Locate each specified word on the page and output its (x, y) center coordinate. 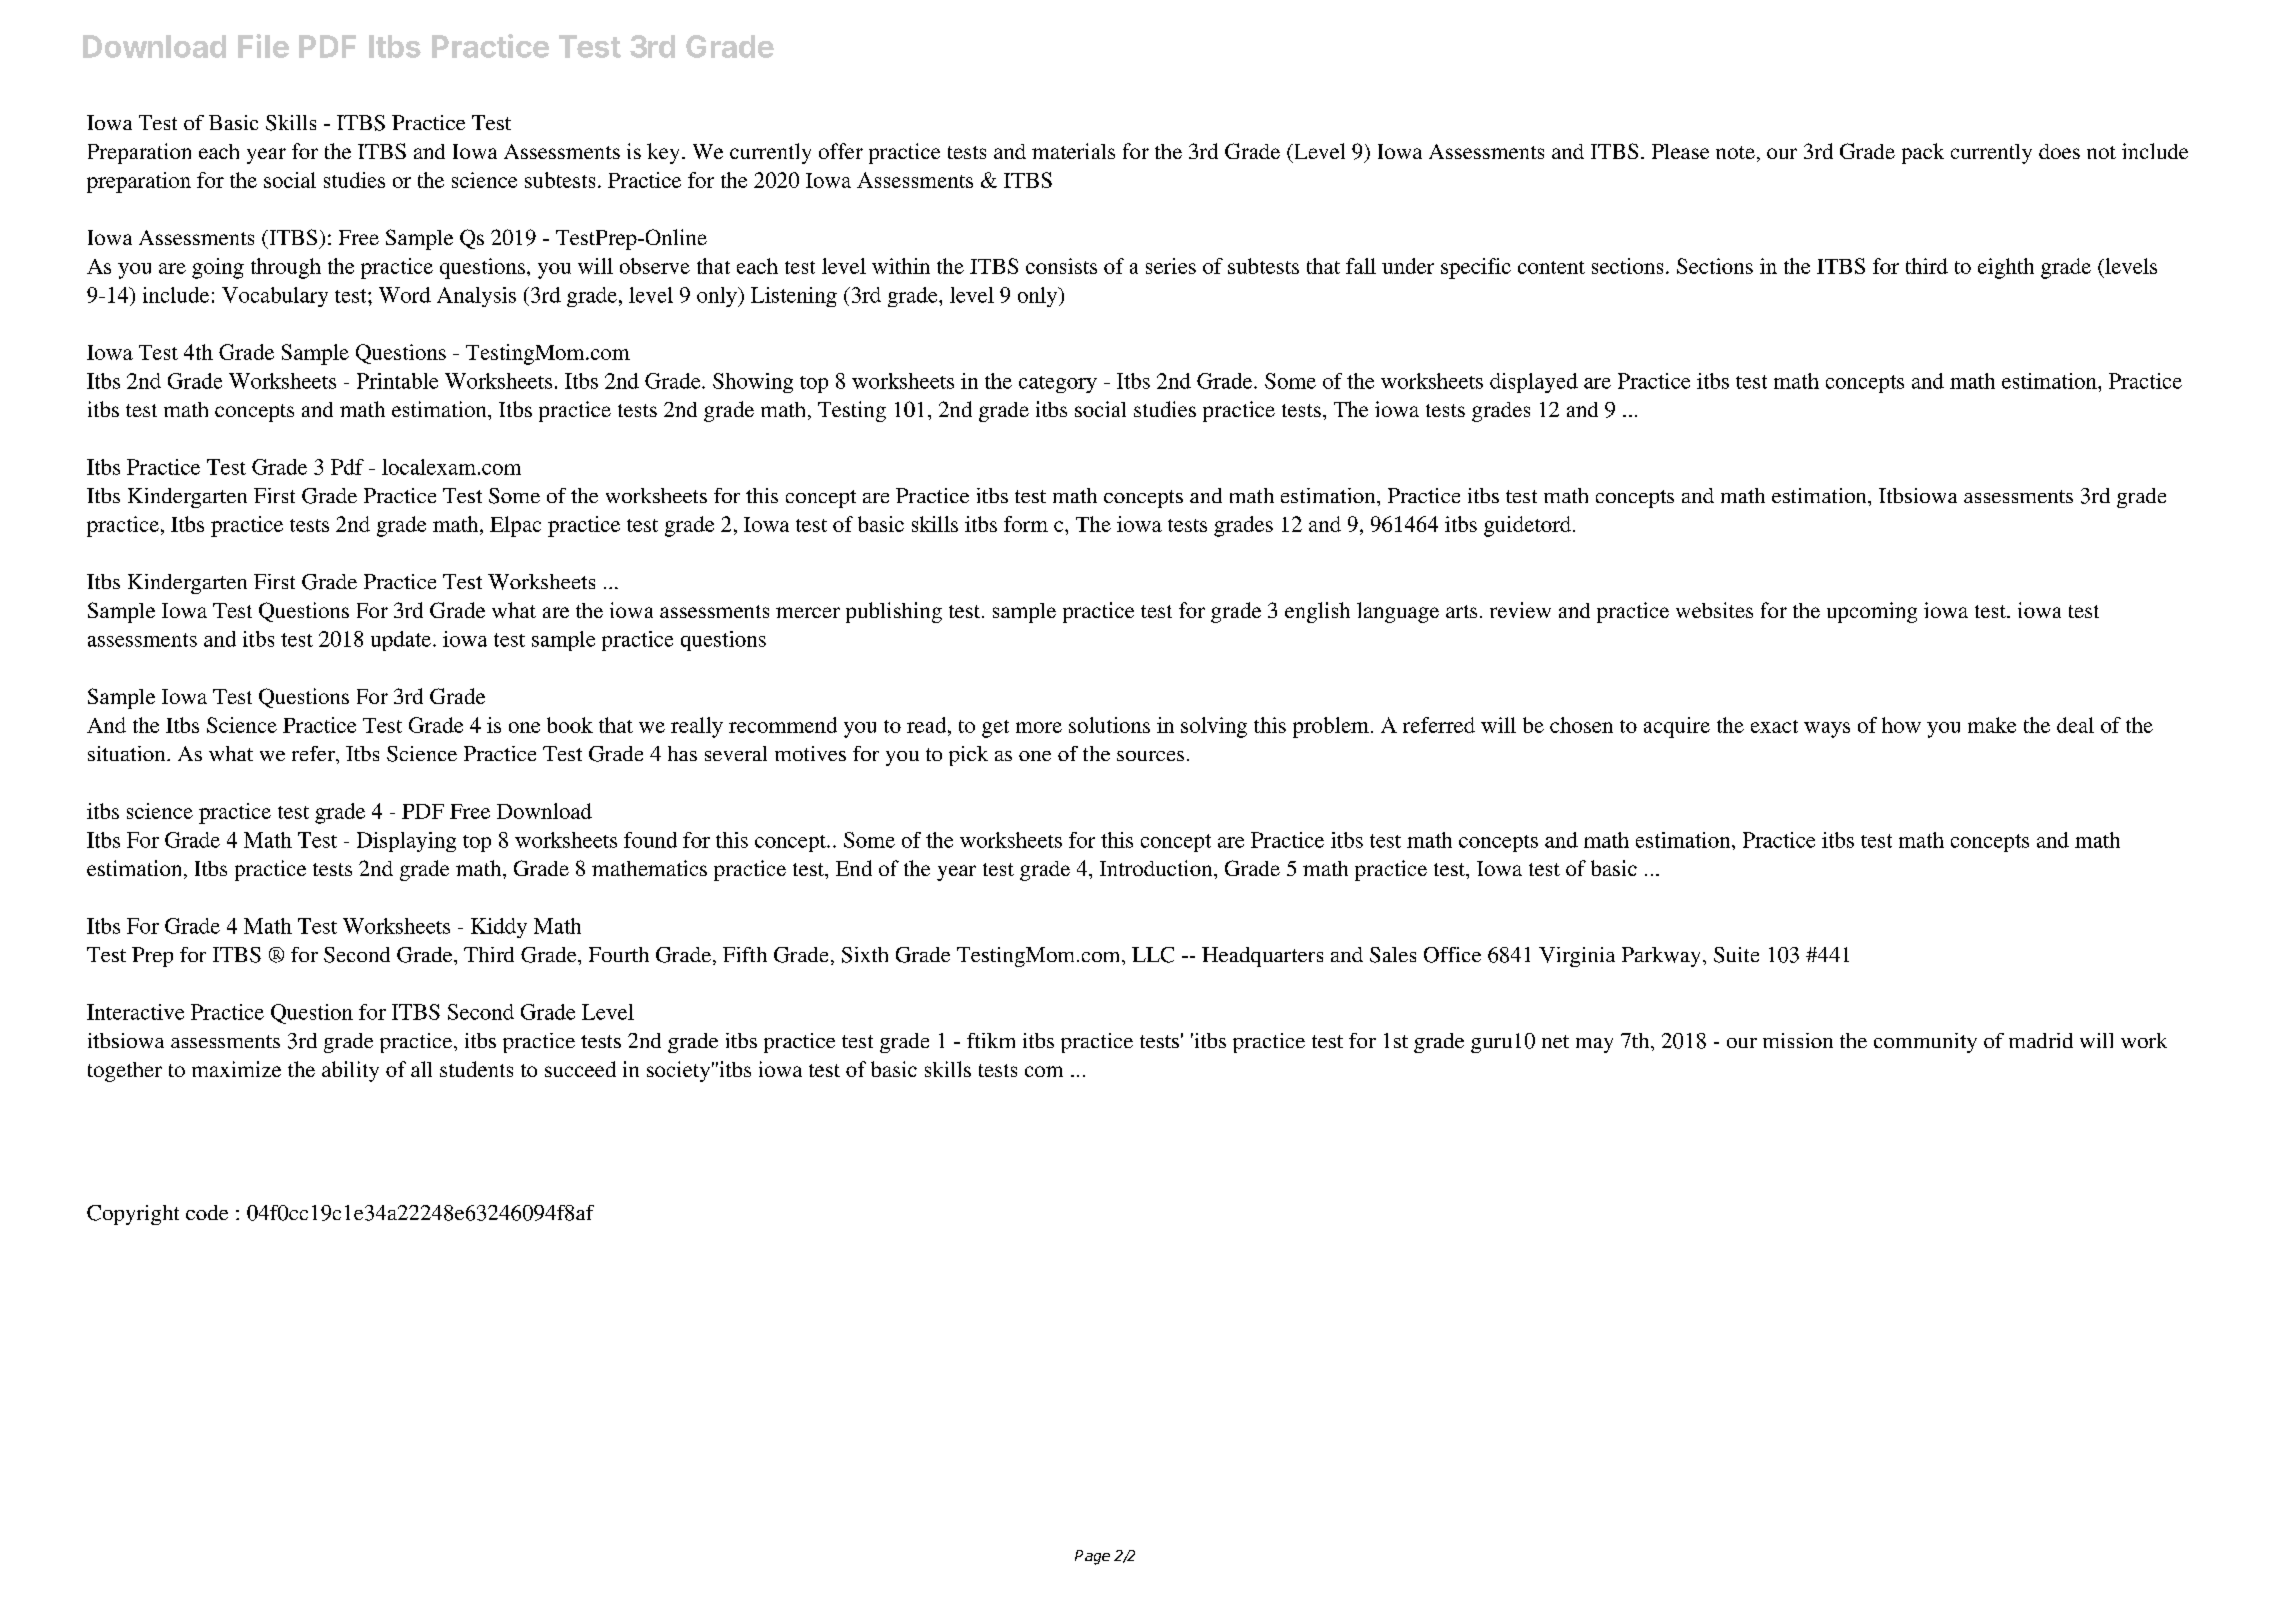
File (263, 46)
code (207, 1212)
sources (1150, 756)
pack (1923, 153)
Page (1092, 1557)
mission (1798, 1040)
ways (1827, 730)
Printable (397, 381)
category (1058, 384)
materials (1073, 151)
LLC (1153, 955)
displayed (1534, 383)
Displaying (406, 842)
